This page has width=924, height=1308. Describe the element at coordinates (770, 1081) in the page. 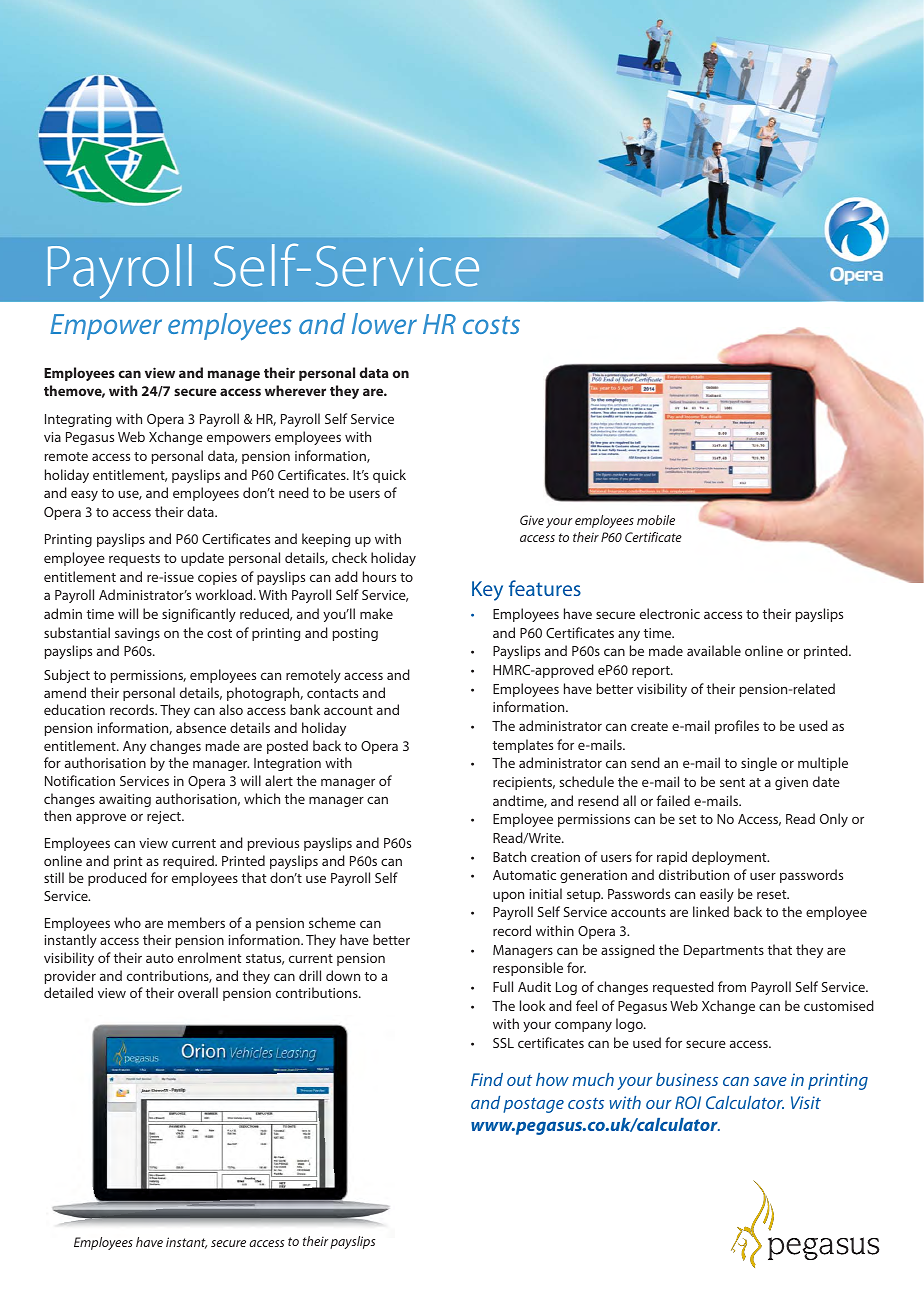

I see `save` at that location.
